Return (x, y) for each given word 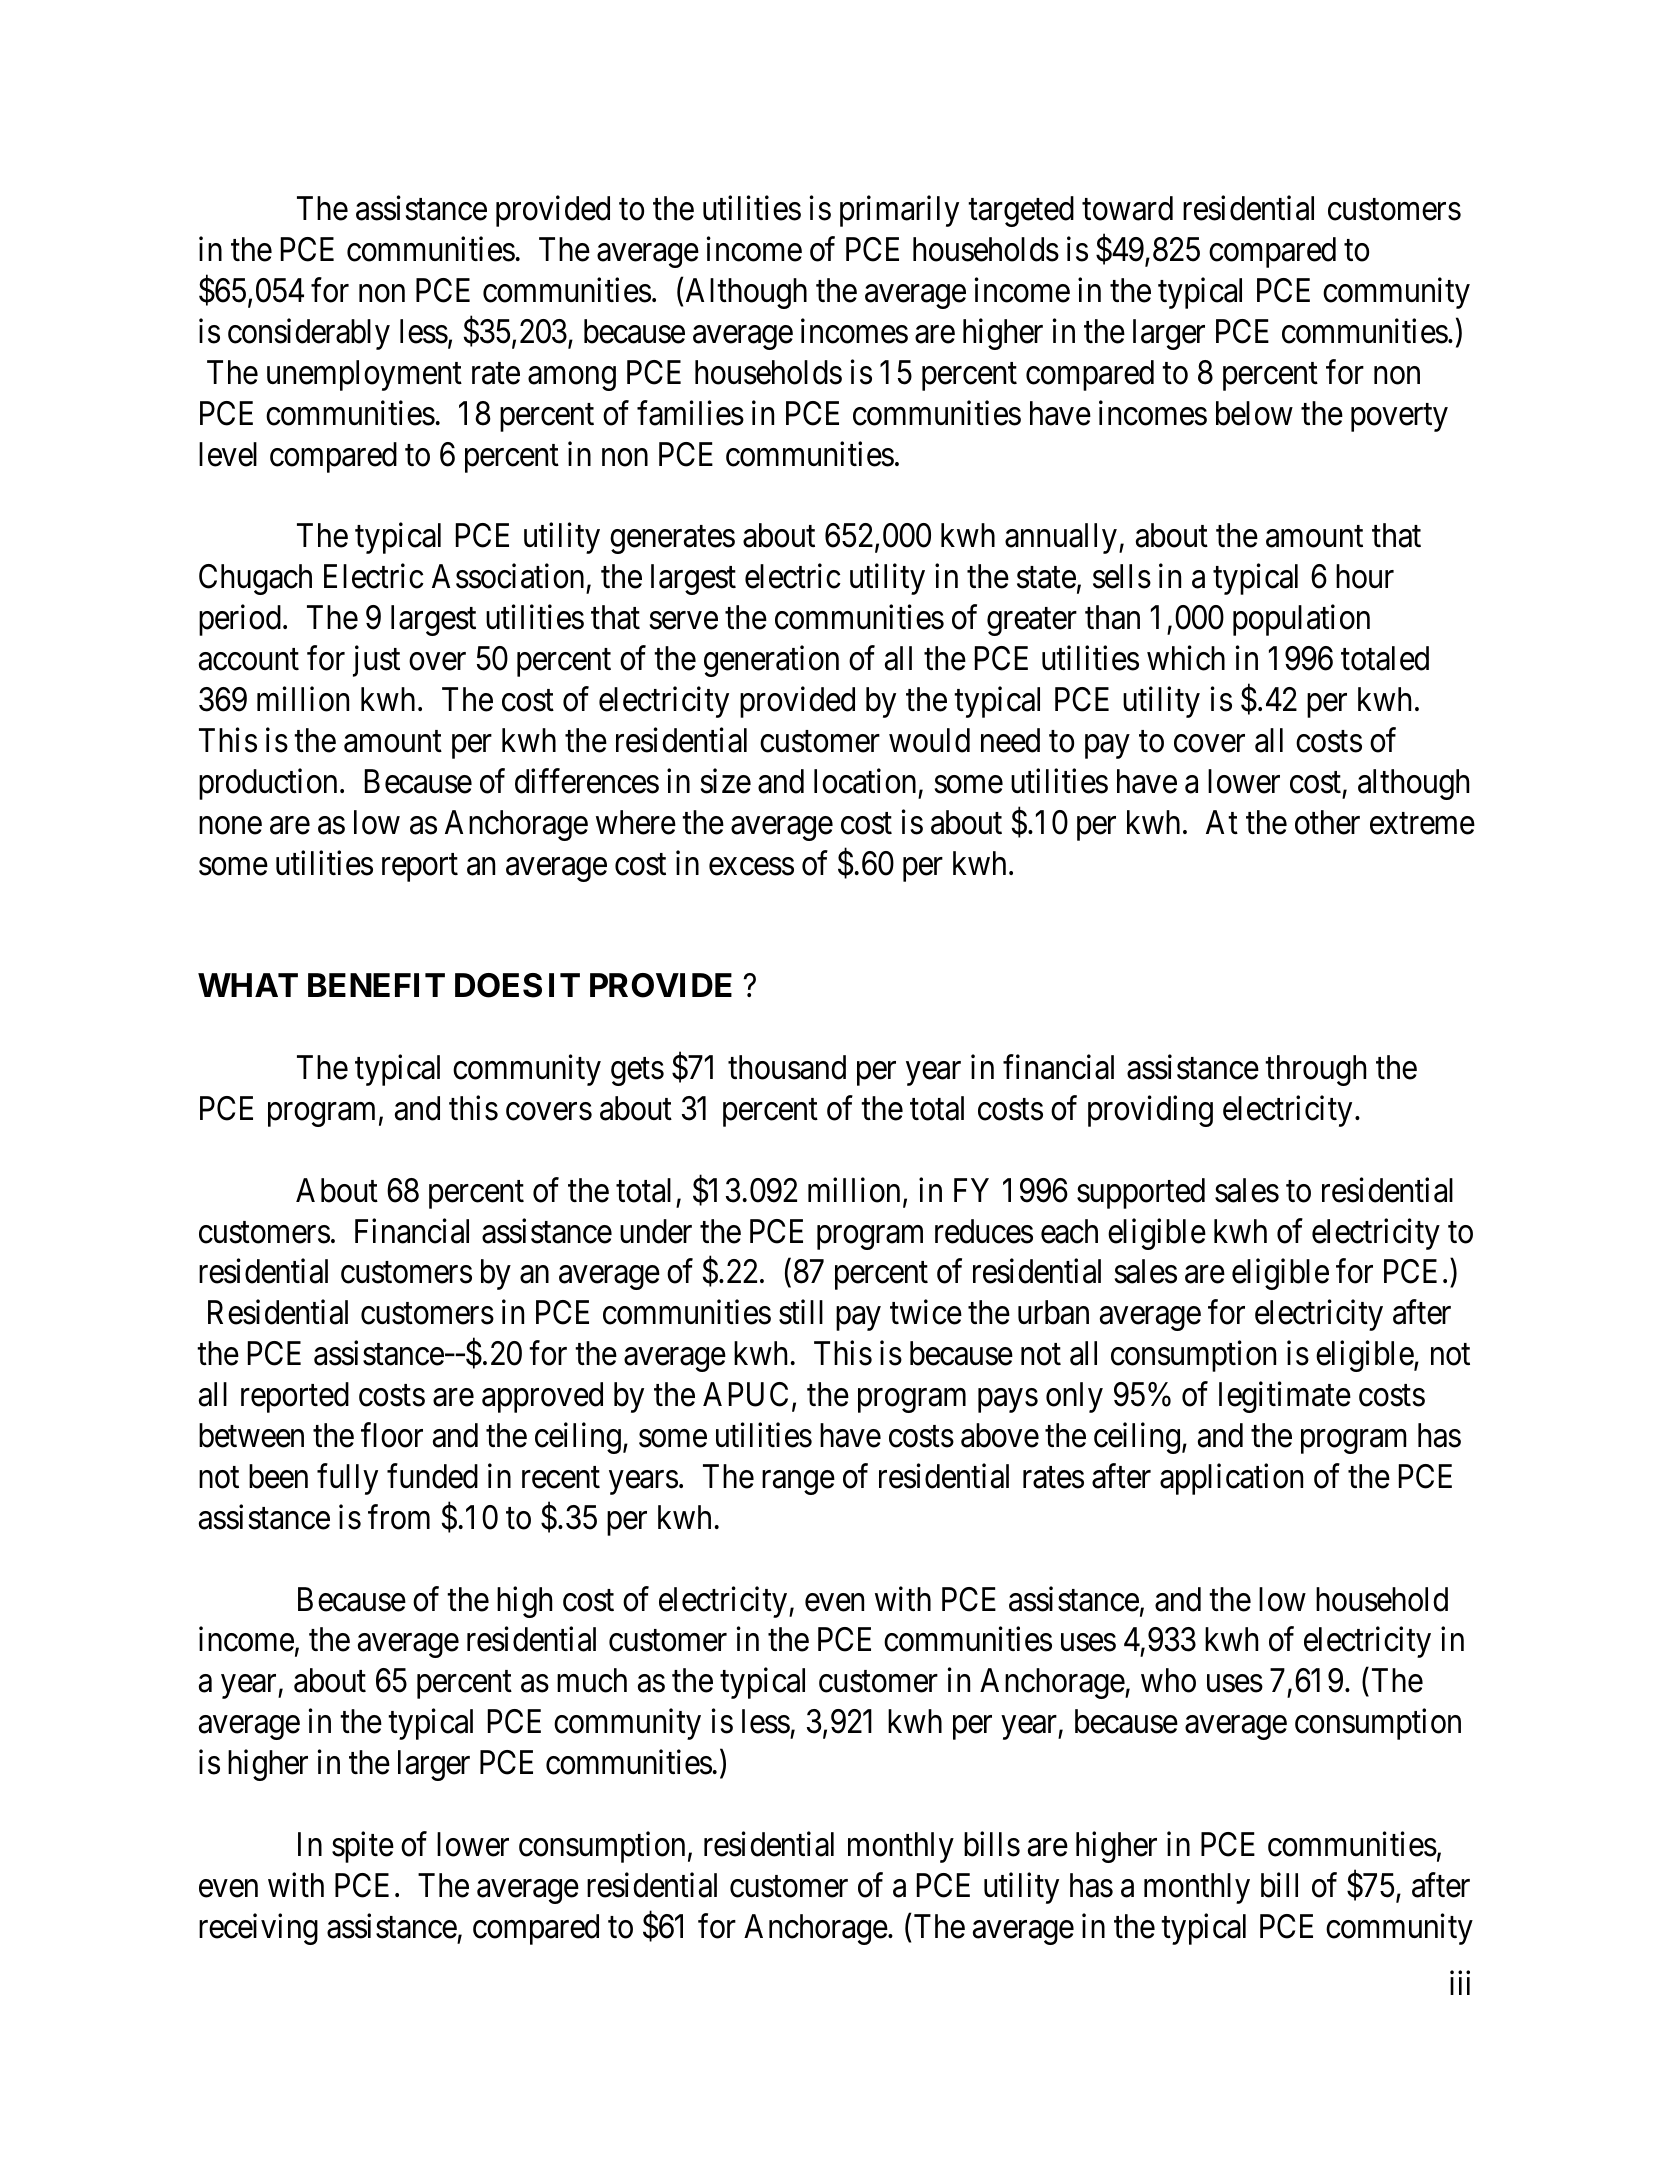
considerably (309, 334)
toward (1127, 208)
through (1315, 1070)
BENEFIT (376, 985)
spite (363, 1847)
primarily (899, 211)
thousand (787, 1067)
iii (1460, 1983)
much (592, 1680)
